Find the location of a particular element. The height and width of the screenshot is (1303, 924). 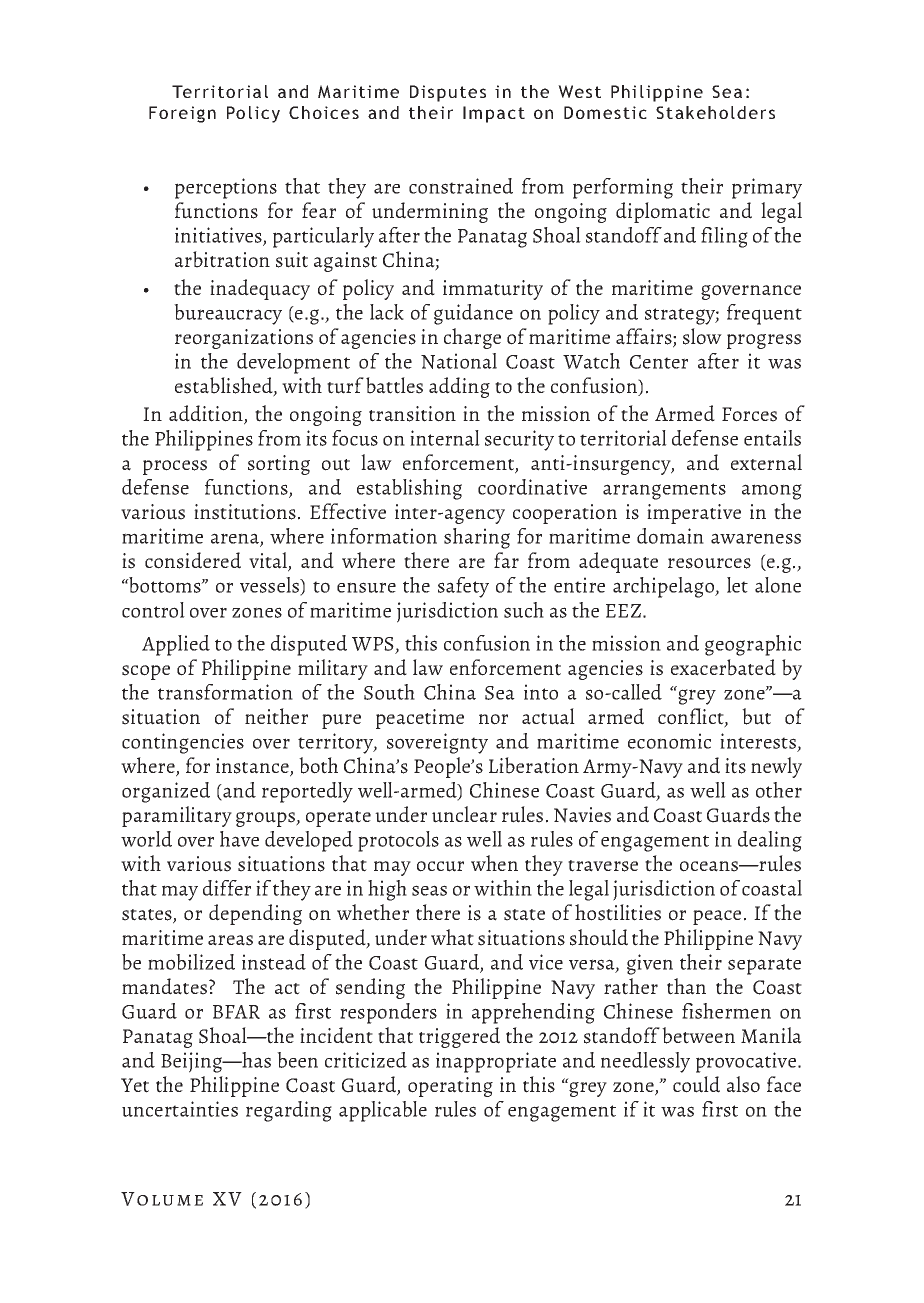

uncertainties is located at coordinates (180, 1109).
